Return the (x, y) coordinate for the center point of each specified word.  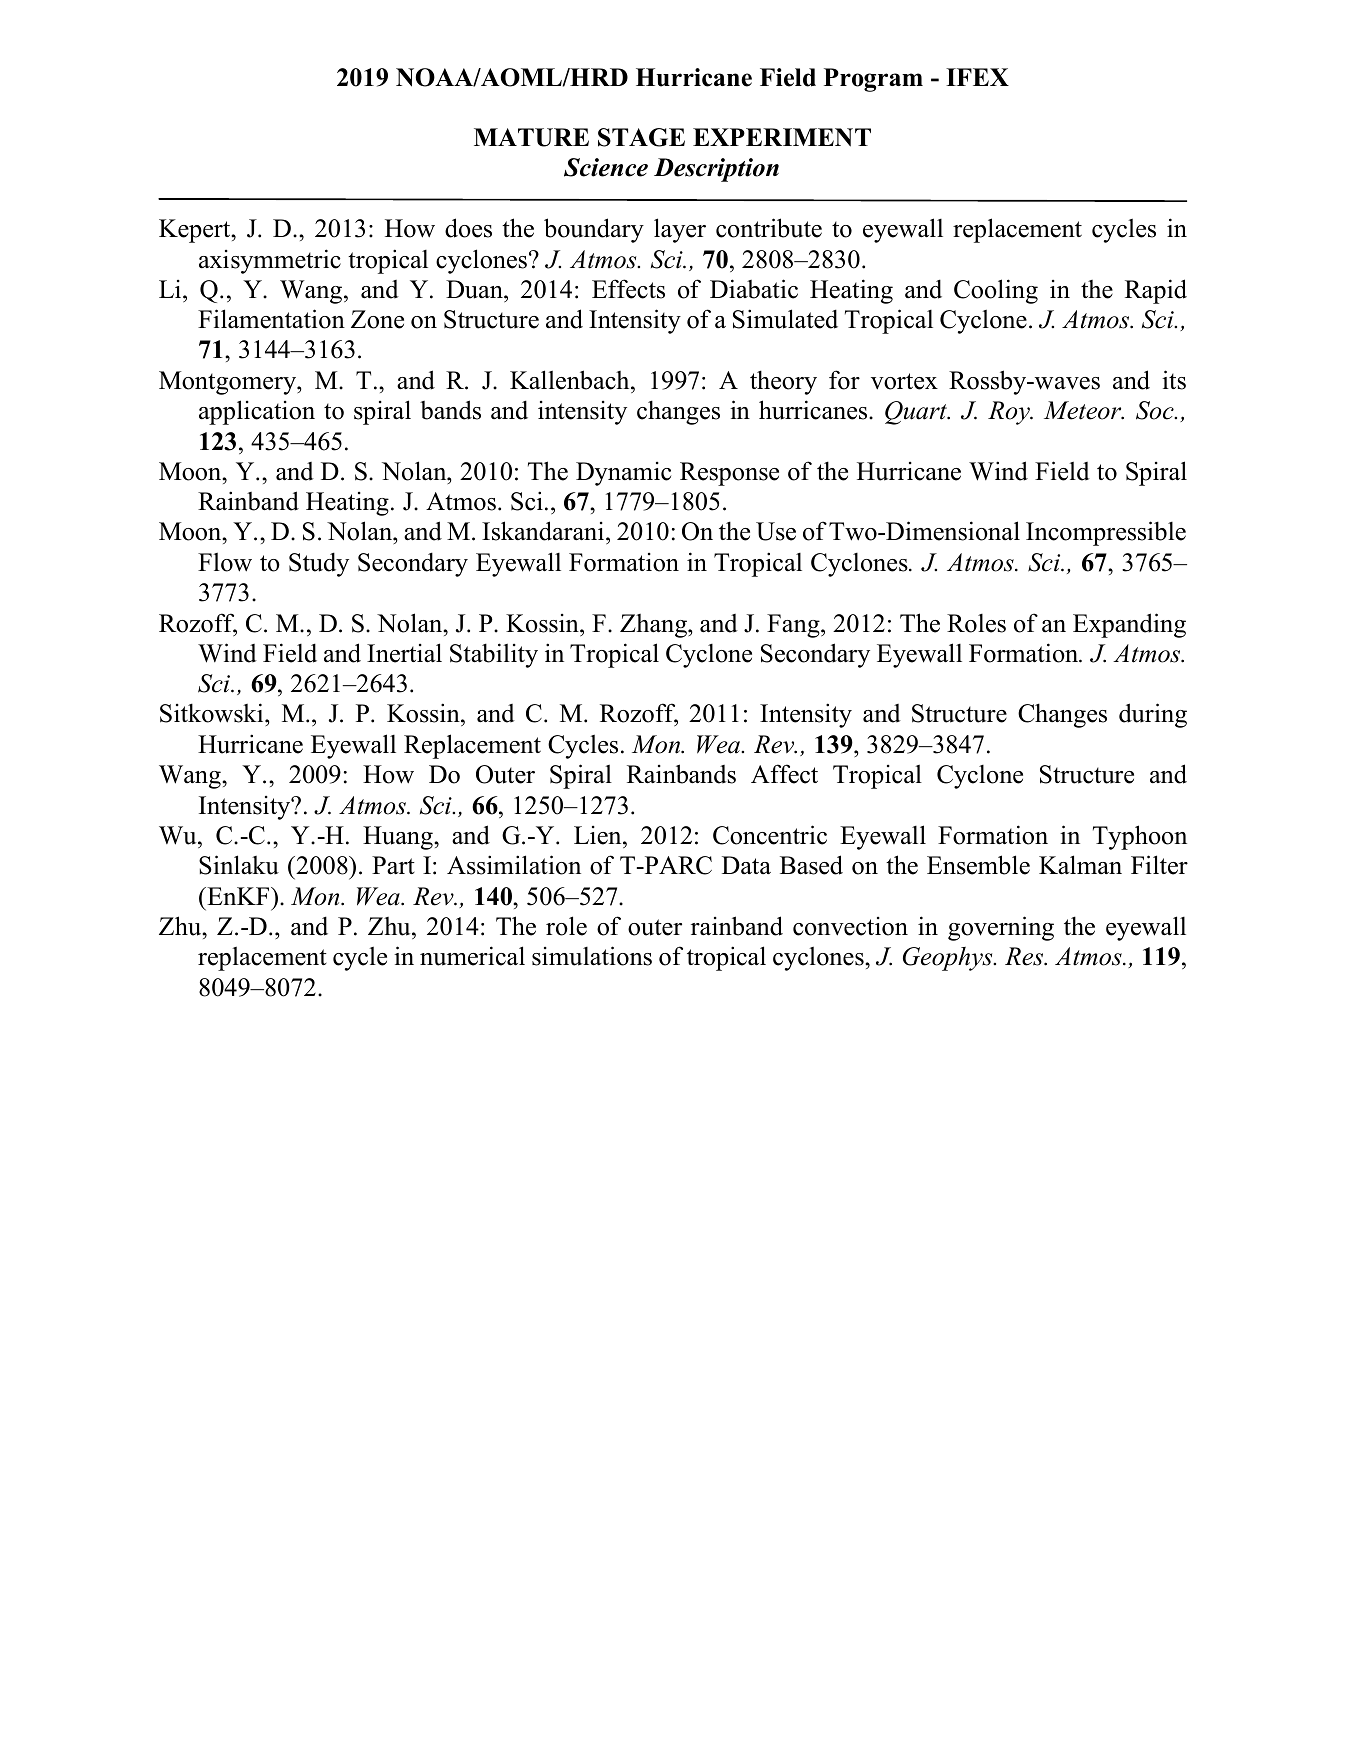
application (257, 412)
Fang (794, 626)
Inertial (404, 653)
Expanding (1129, 625)
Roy (1010, 413)
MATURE (531, 137)
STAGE (641, 137)
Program (873, 80)
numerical (472, 956)
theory (783, 382)
